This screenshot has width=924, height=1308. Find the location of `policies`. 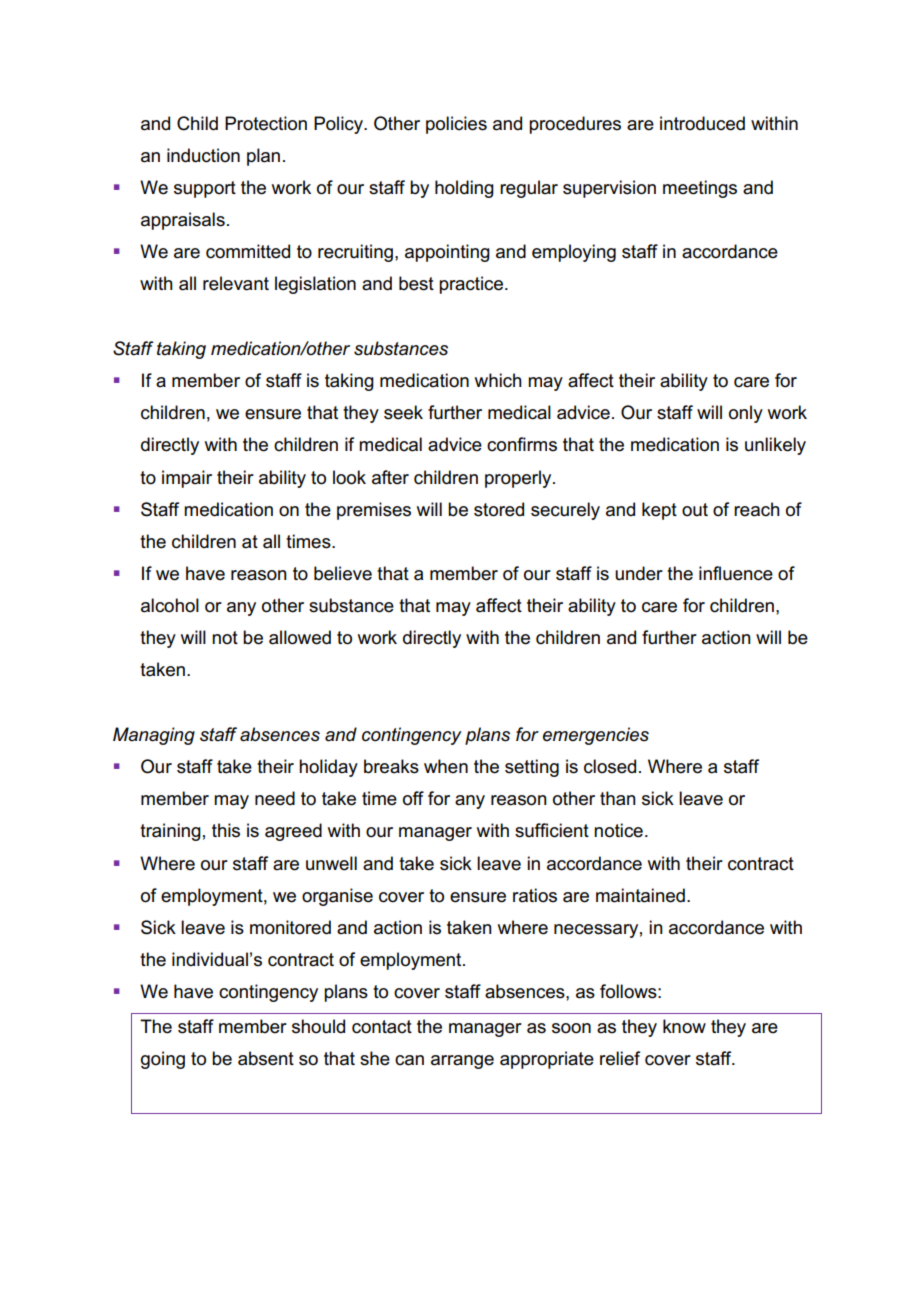

policies is located at coordinates (456, 125).
